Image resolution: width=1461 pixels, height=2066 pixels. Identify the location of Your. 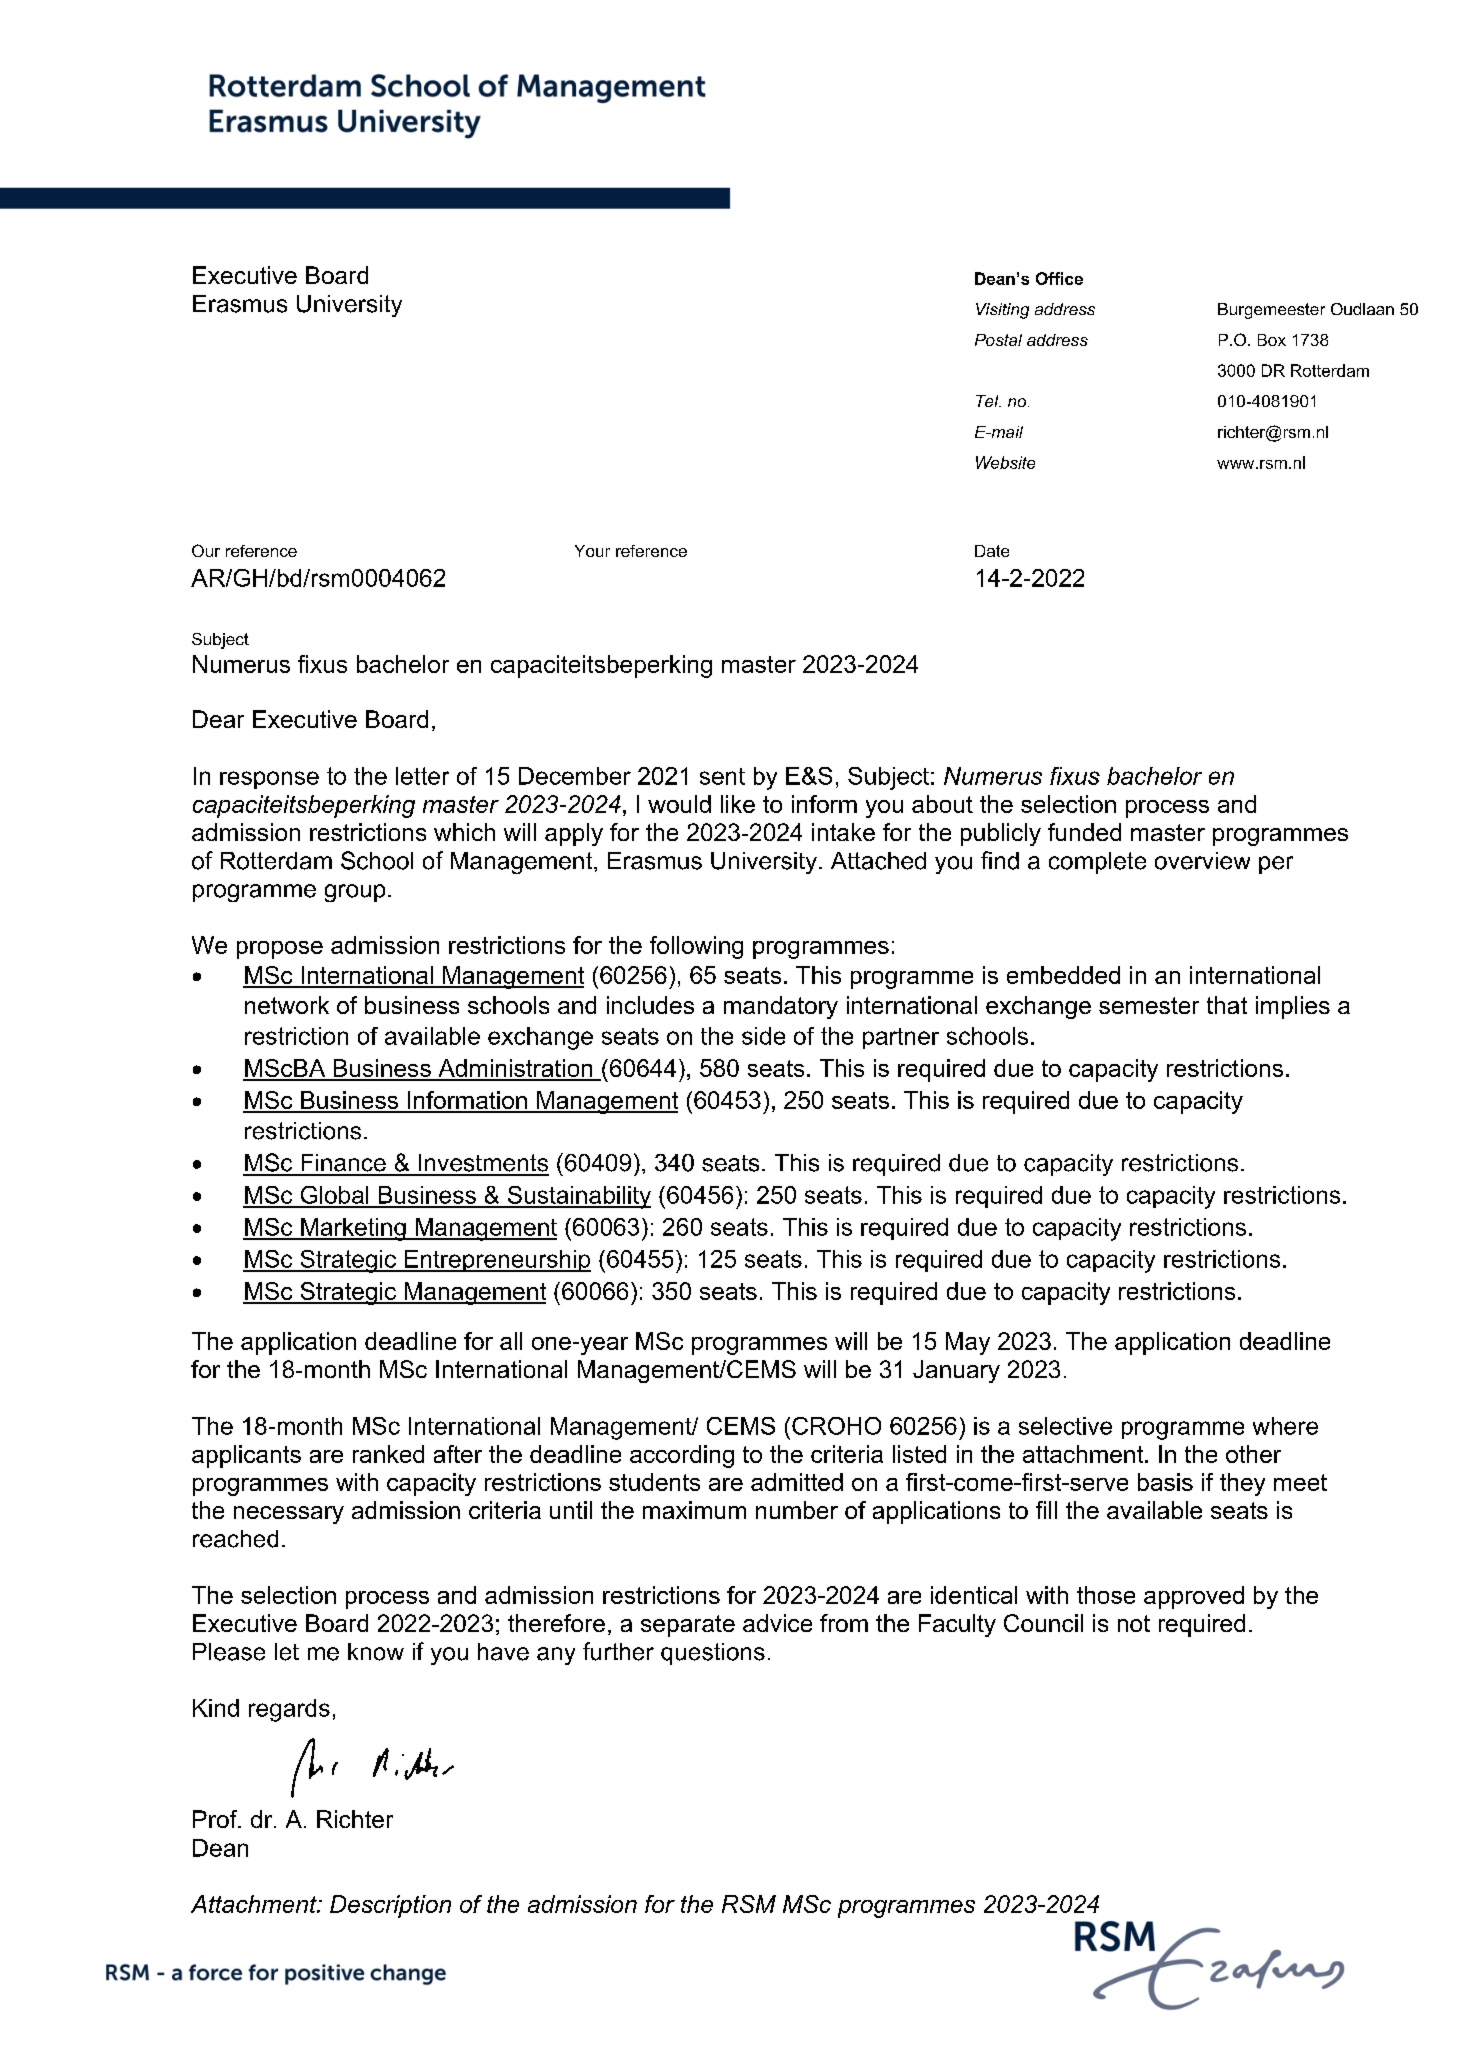
(592, 551).
